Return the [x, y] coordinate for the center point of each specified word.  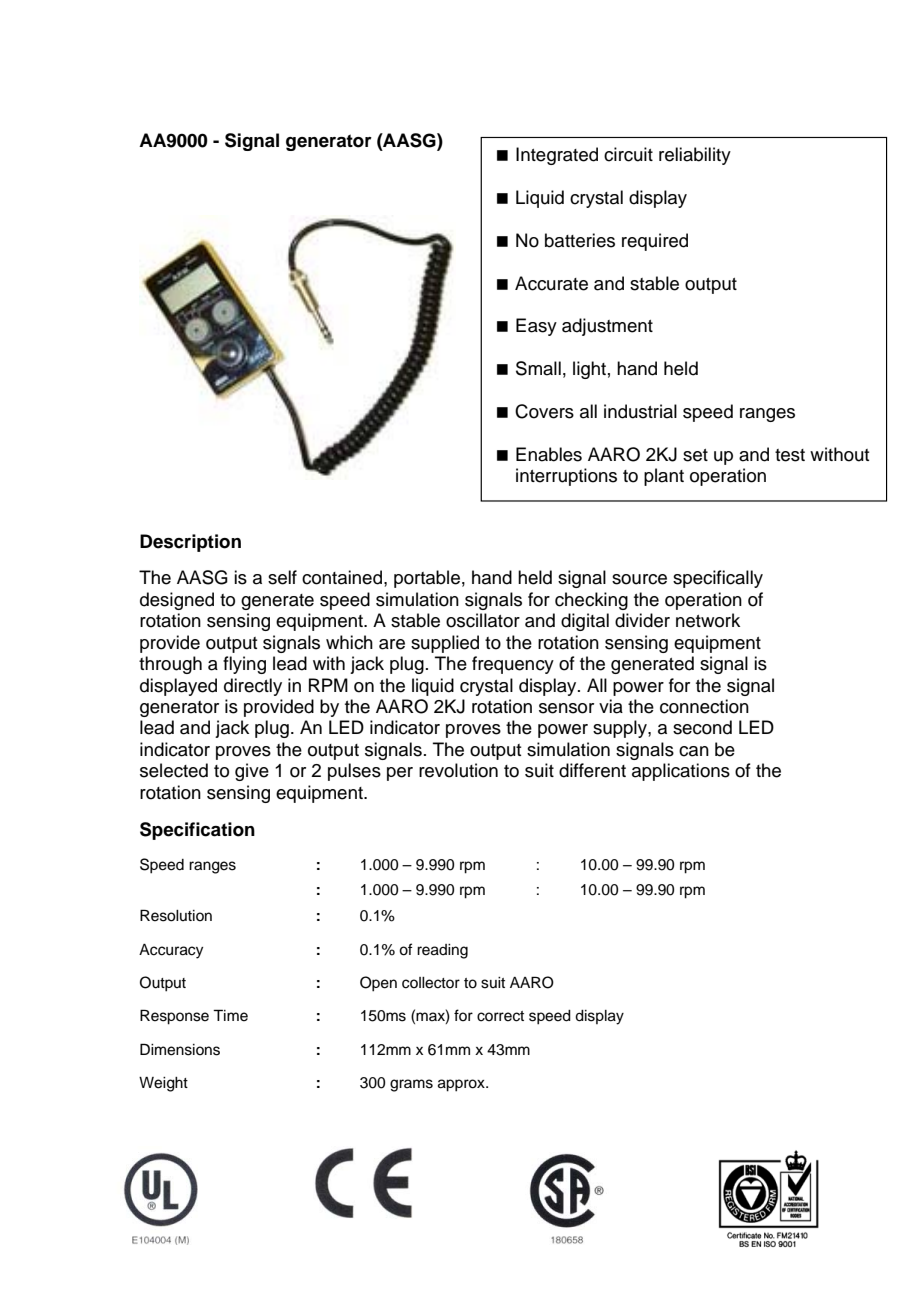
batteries [580, 240]
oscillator [483, 620]
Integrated [557, 156]
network [708, 620]
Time [230, 1015]
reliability [695, 156]
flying [244, 665]
